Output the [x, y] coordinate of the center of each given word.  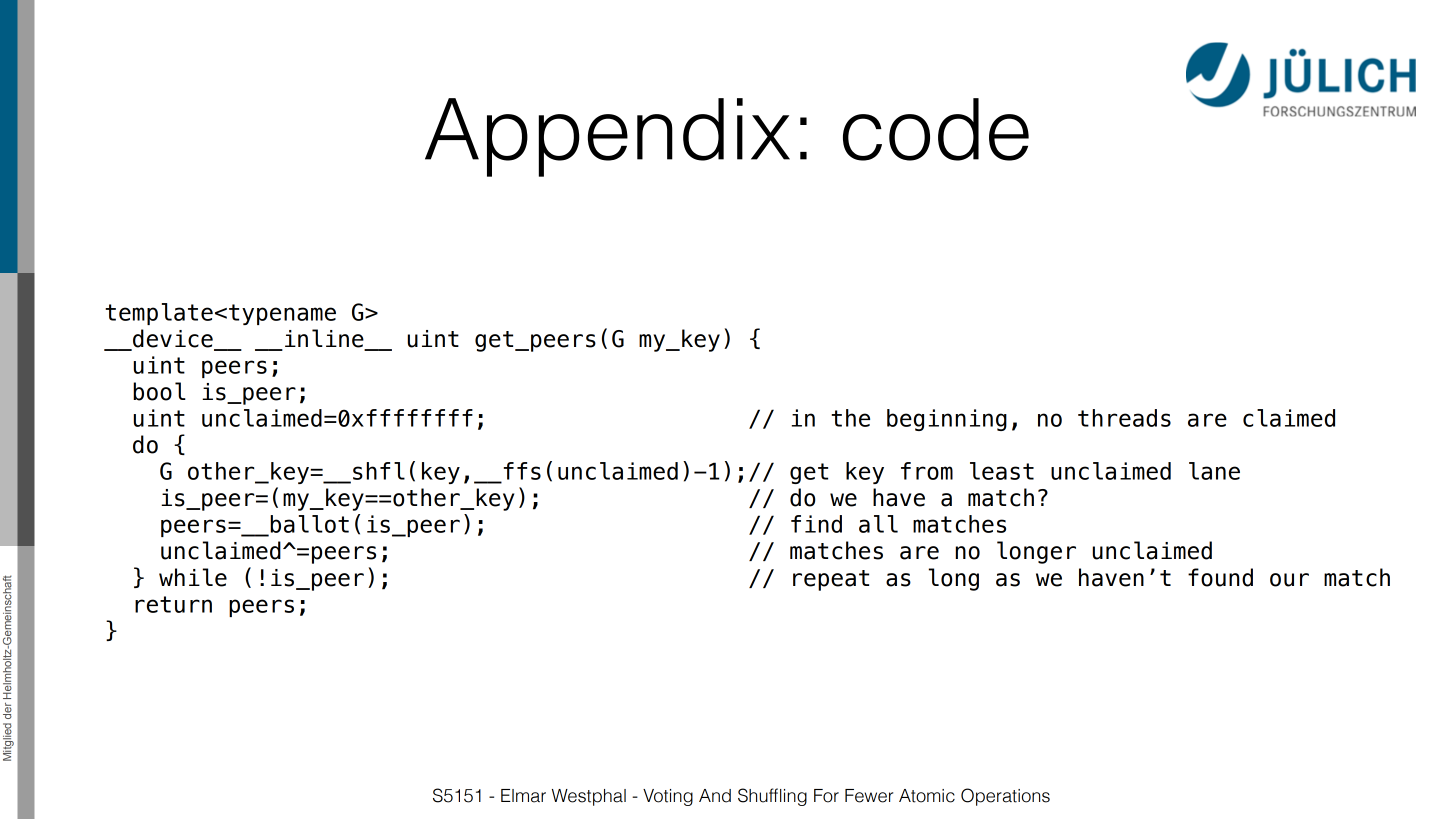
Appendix [607, 137]
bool [159, 391]
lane [1214, 471]
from [927, 471]
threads [1124, 418]
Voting [668, 797]
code [936, 129]
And [715, 796]
